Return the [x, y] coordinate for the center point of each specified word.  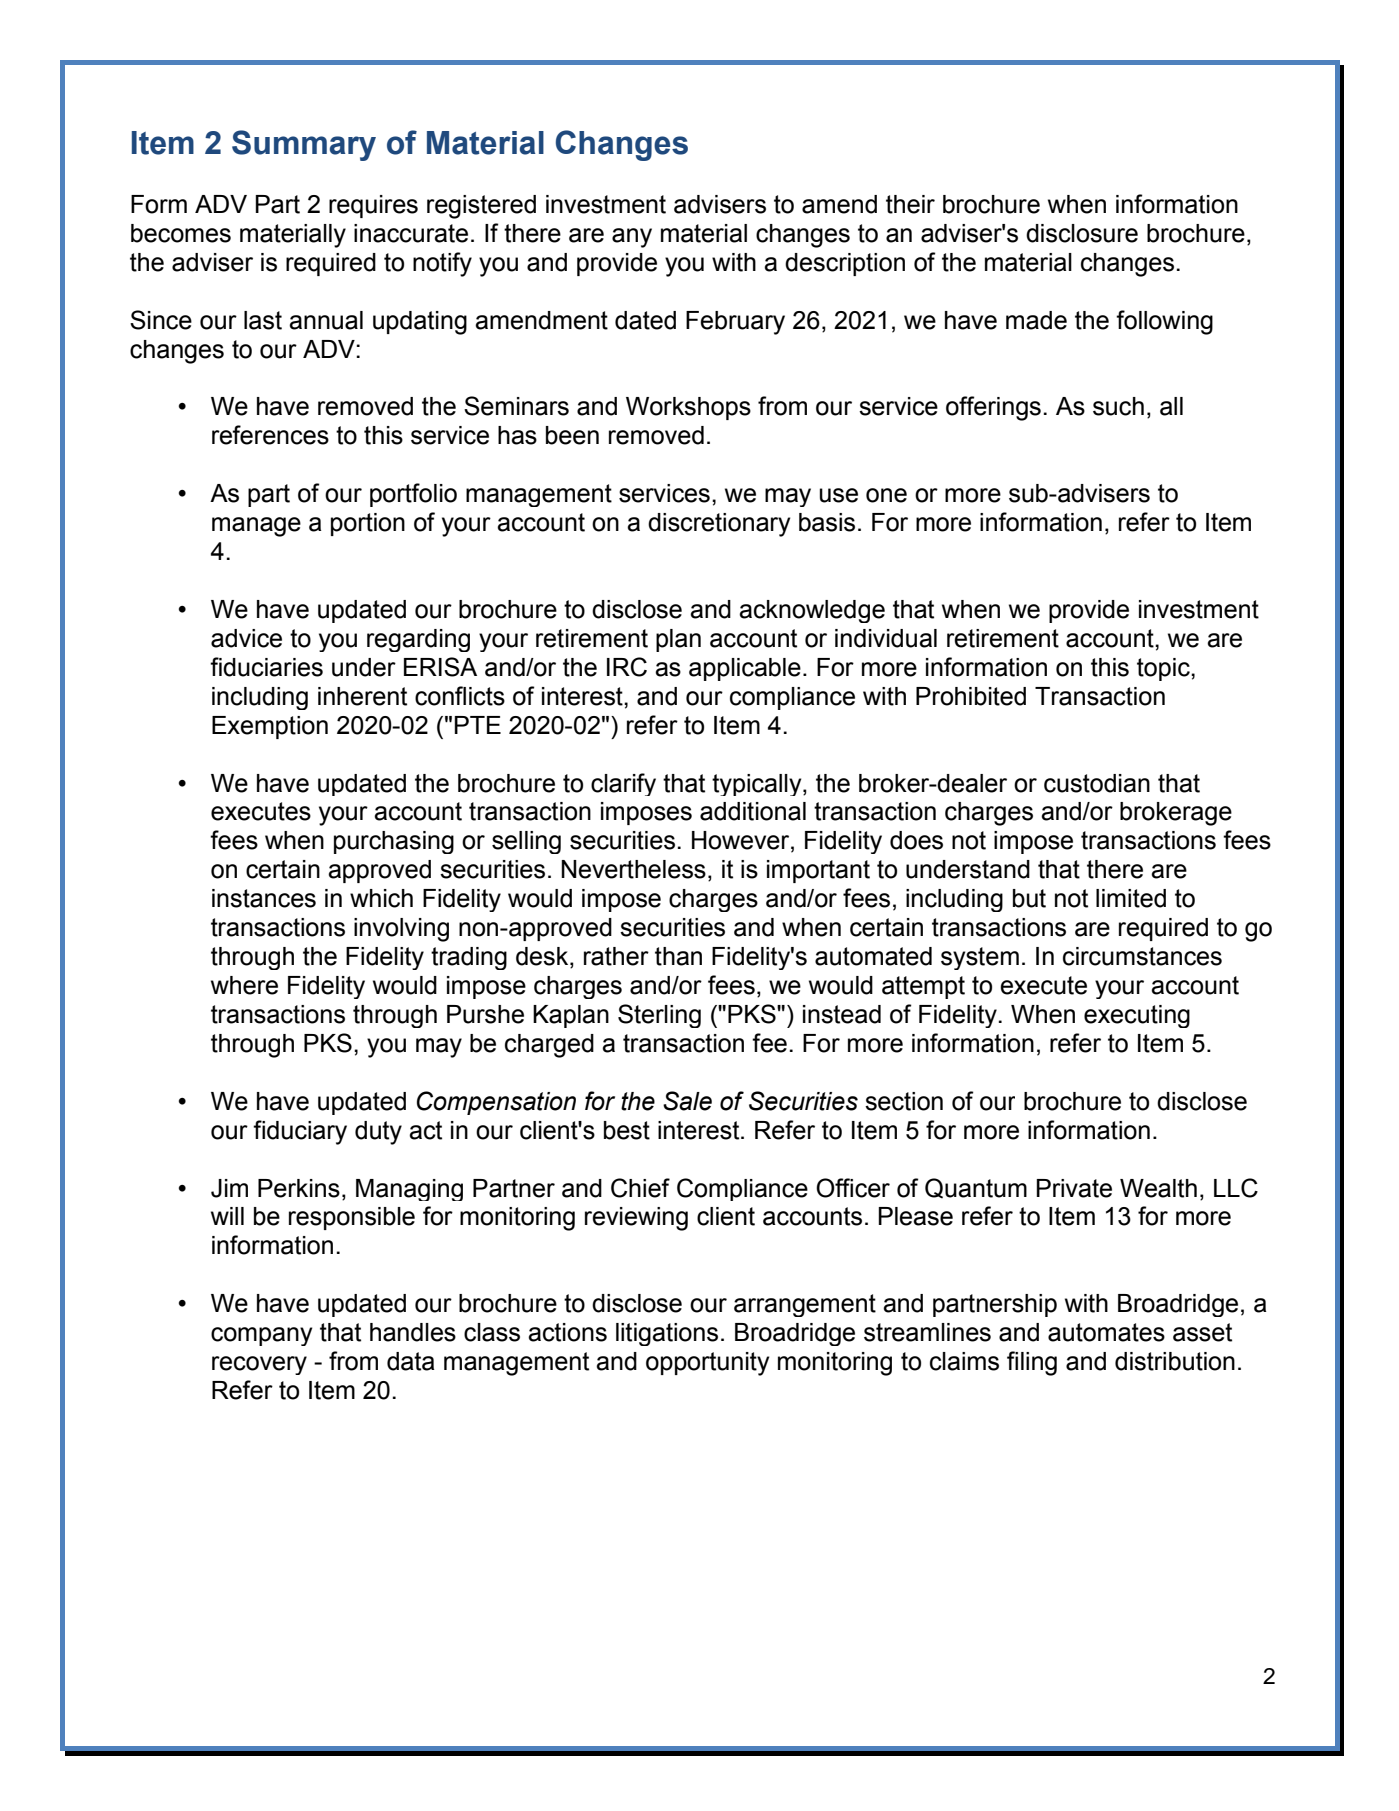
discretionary [719, 525]
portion [368, 524]
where [244, 985]
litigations [667, 1334]
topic [1164, 669]
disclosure [1082, 233]
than [678, 956]
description [845, 264]
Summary [304, 145]
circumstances [1142, 956]
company [261, 1336]
